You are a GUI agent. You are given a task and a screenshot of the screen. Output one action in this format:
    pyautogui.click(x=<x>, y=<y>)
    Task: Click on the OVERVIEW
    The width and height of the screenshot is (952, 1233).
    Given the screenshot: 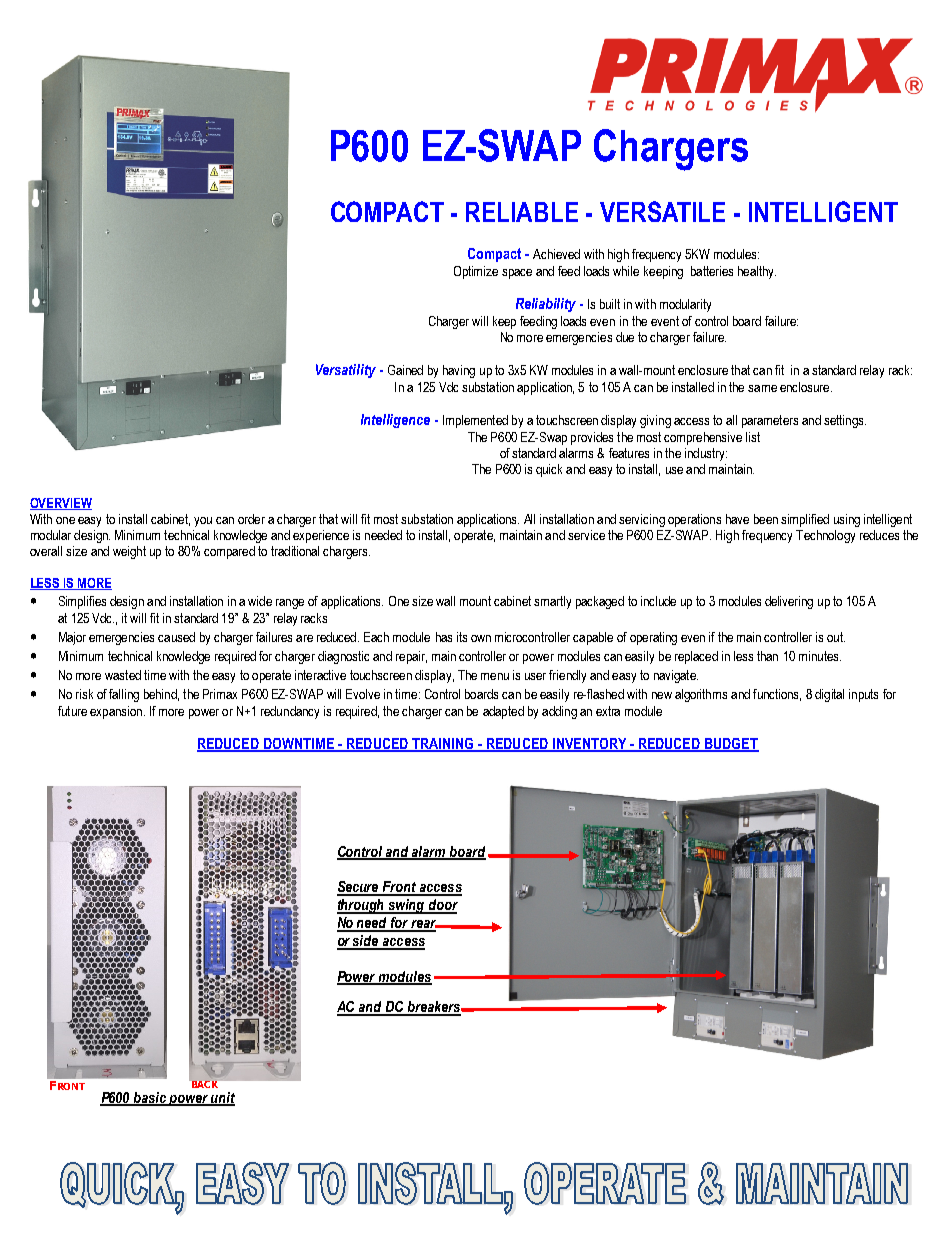 What is the action you would take?
    pyautogui.click(x=61, y=504)
